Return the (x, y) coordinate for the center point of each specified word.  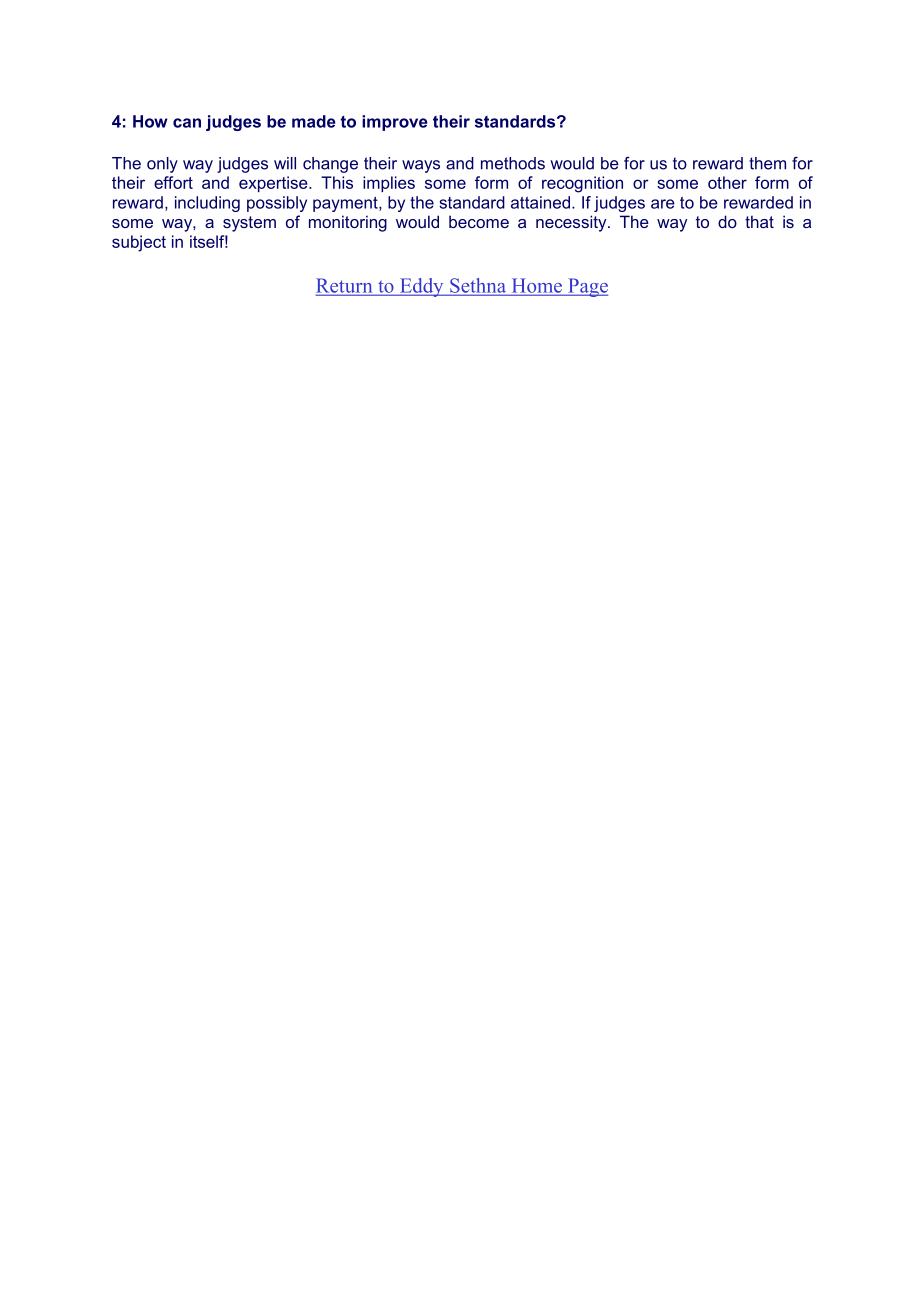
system (249, 224)
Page (587, 287)
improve (395, 123)
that (759, 221)
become (479, 221)
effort (173, 182)
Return (345, 286)
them (767, 163)
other (727, 182)
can (187, 123)
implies (389, 184)
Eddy (422, 287)
